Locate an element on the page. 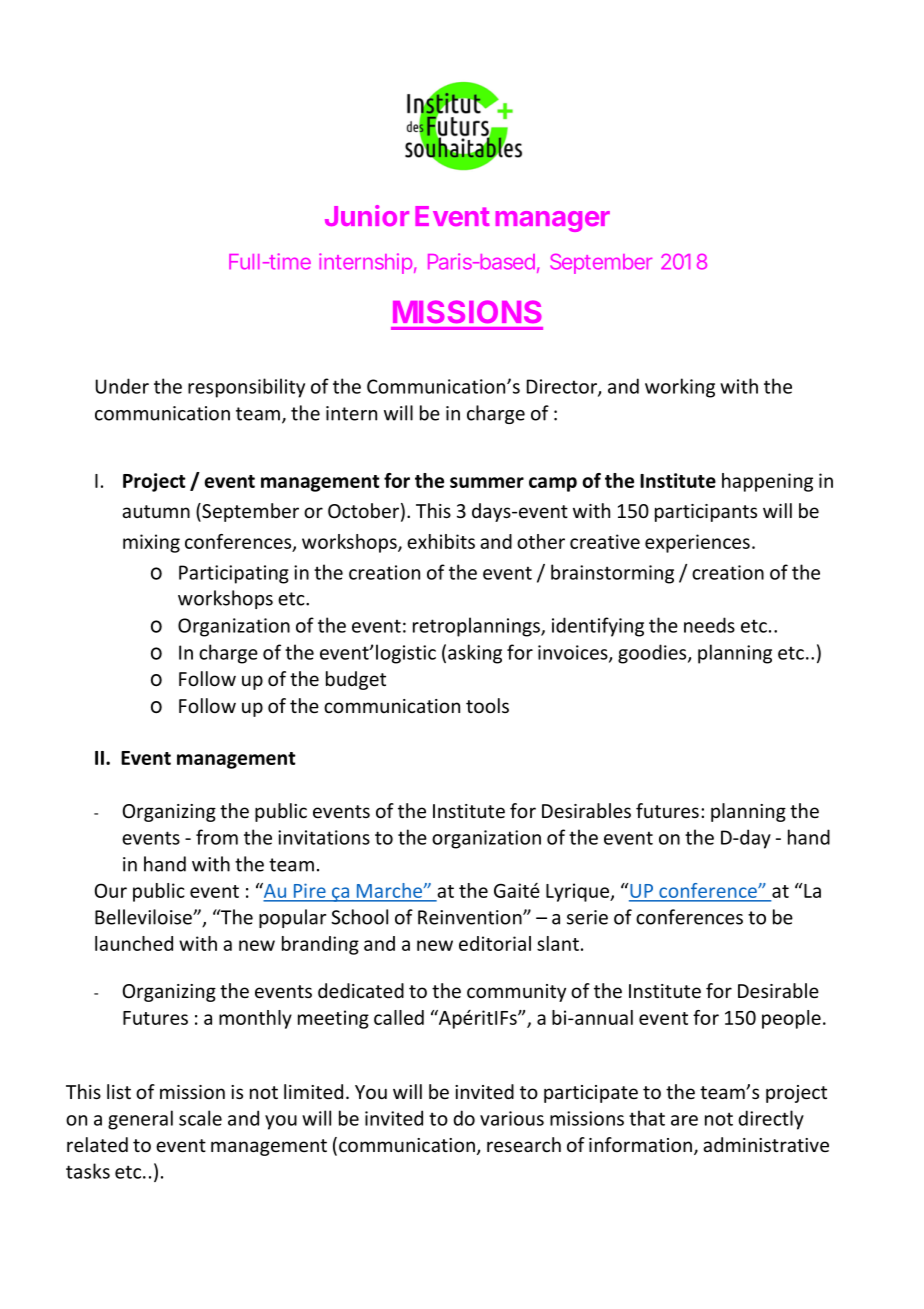 Image resolution: width=924 pixels, height=1309 pixels. various is located at coordinates (512, 1118).
